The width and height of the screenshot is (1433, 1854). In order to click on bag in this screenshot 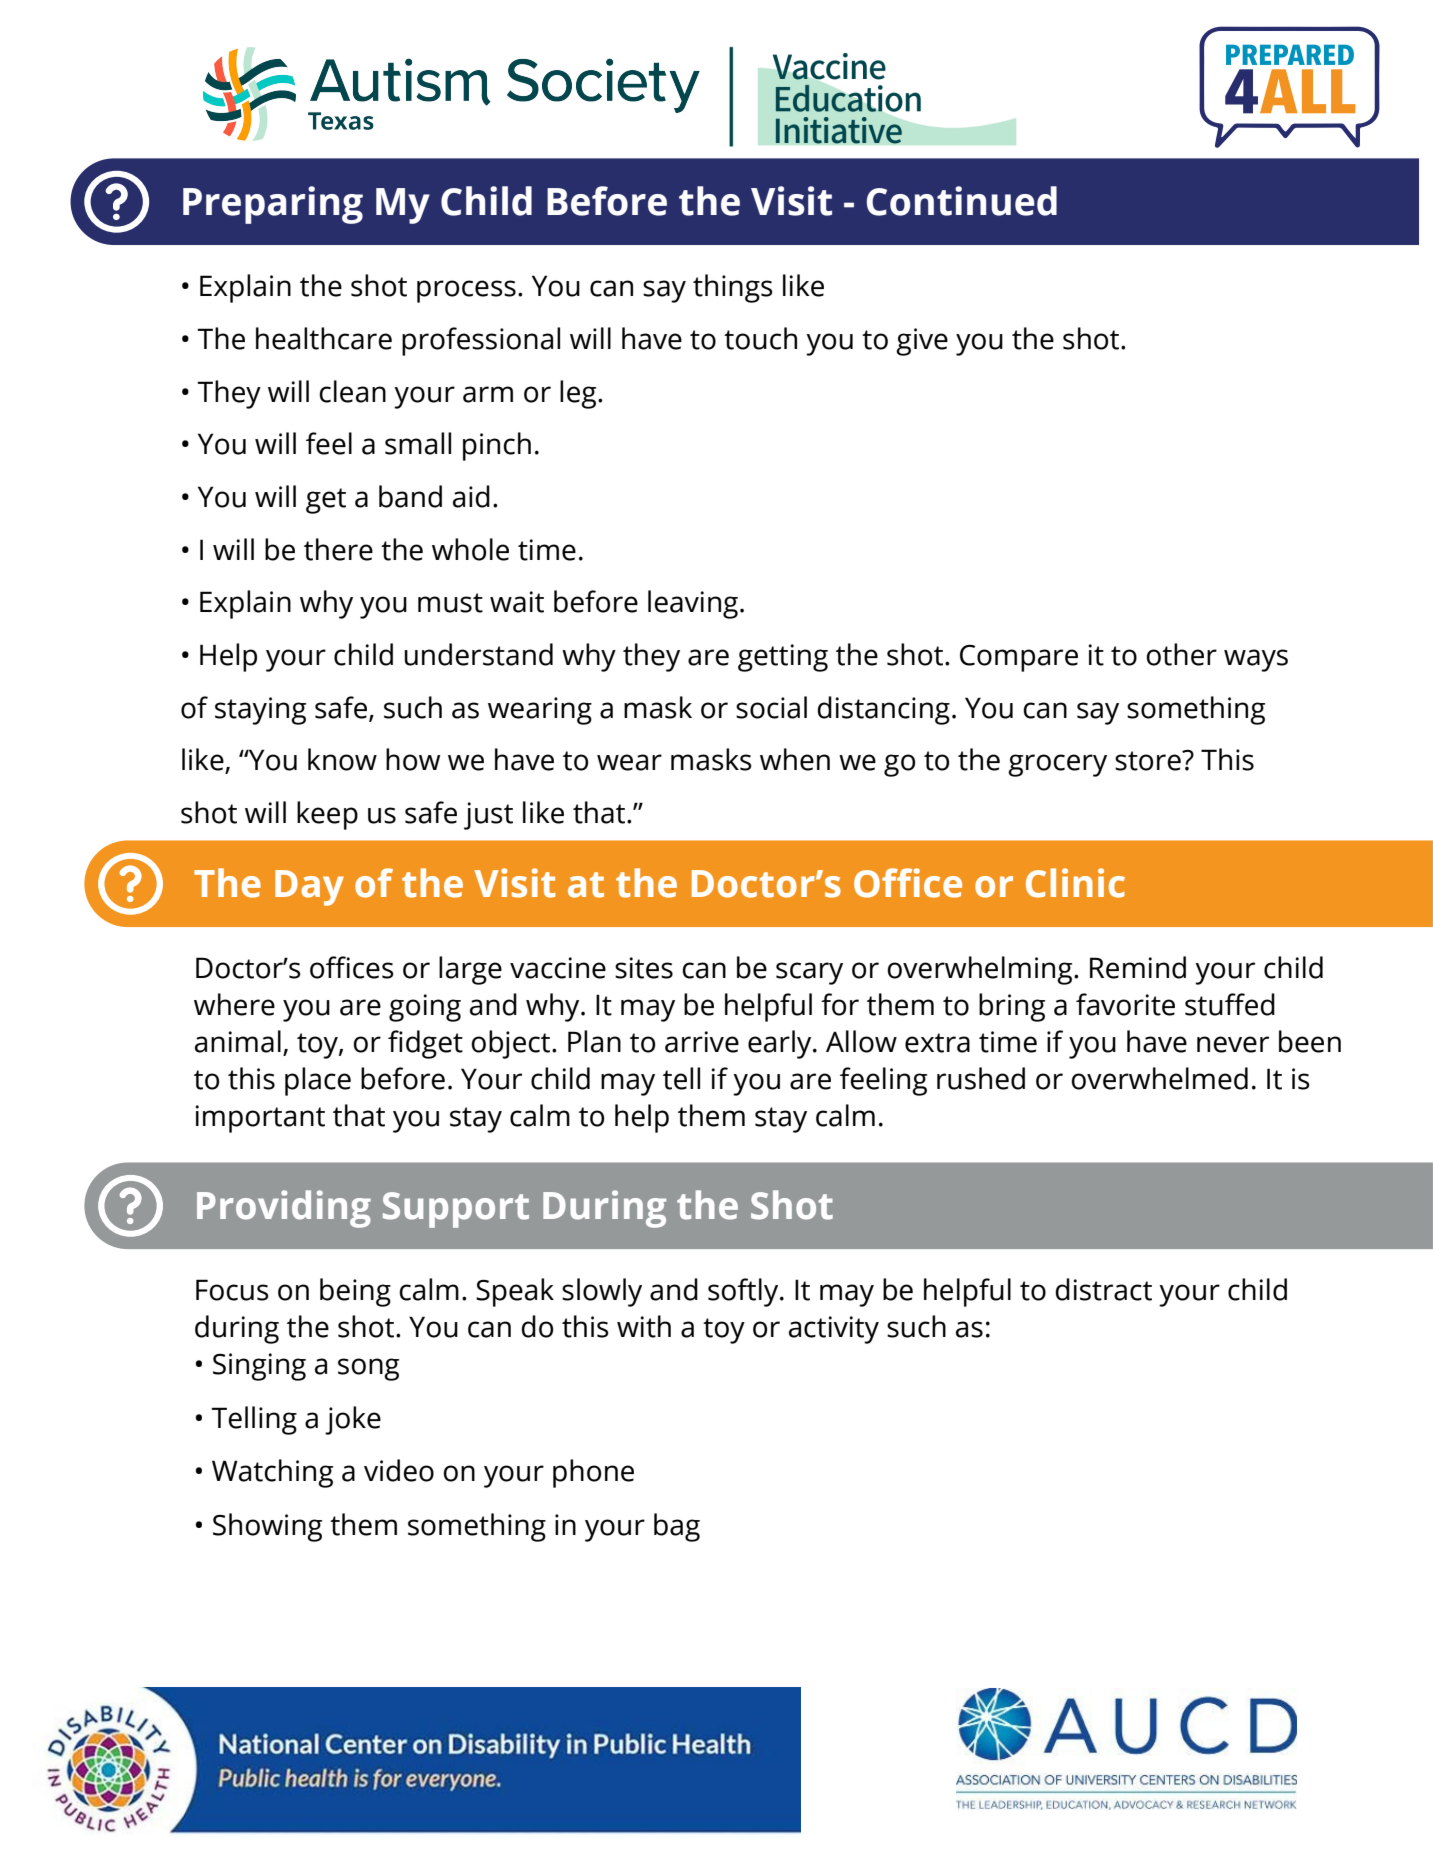, I will do `click(677, 1527)`.
